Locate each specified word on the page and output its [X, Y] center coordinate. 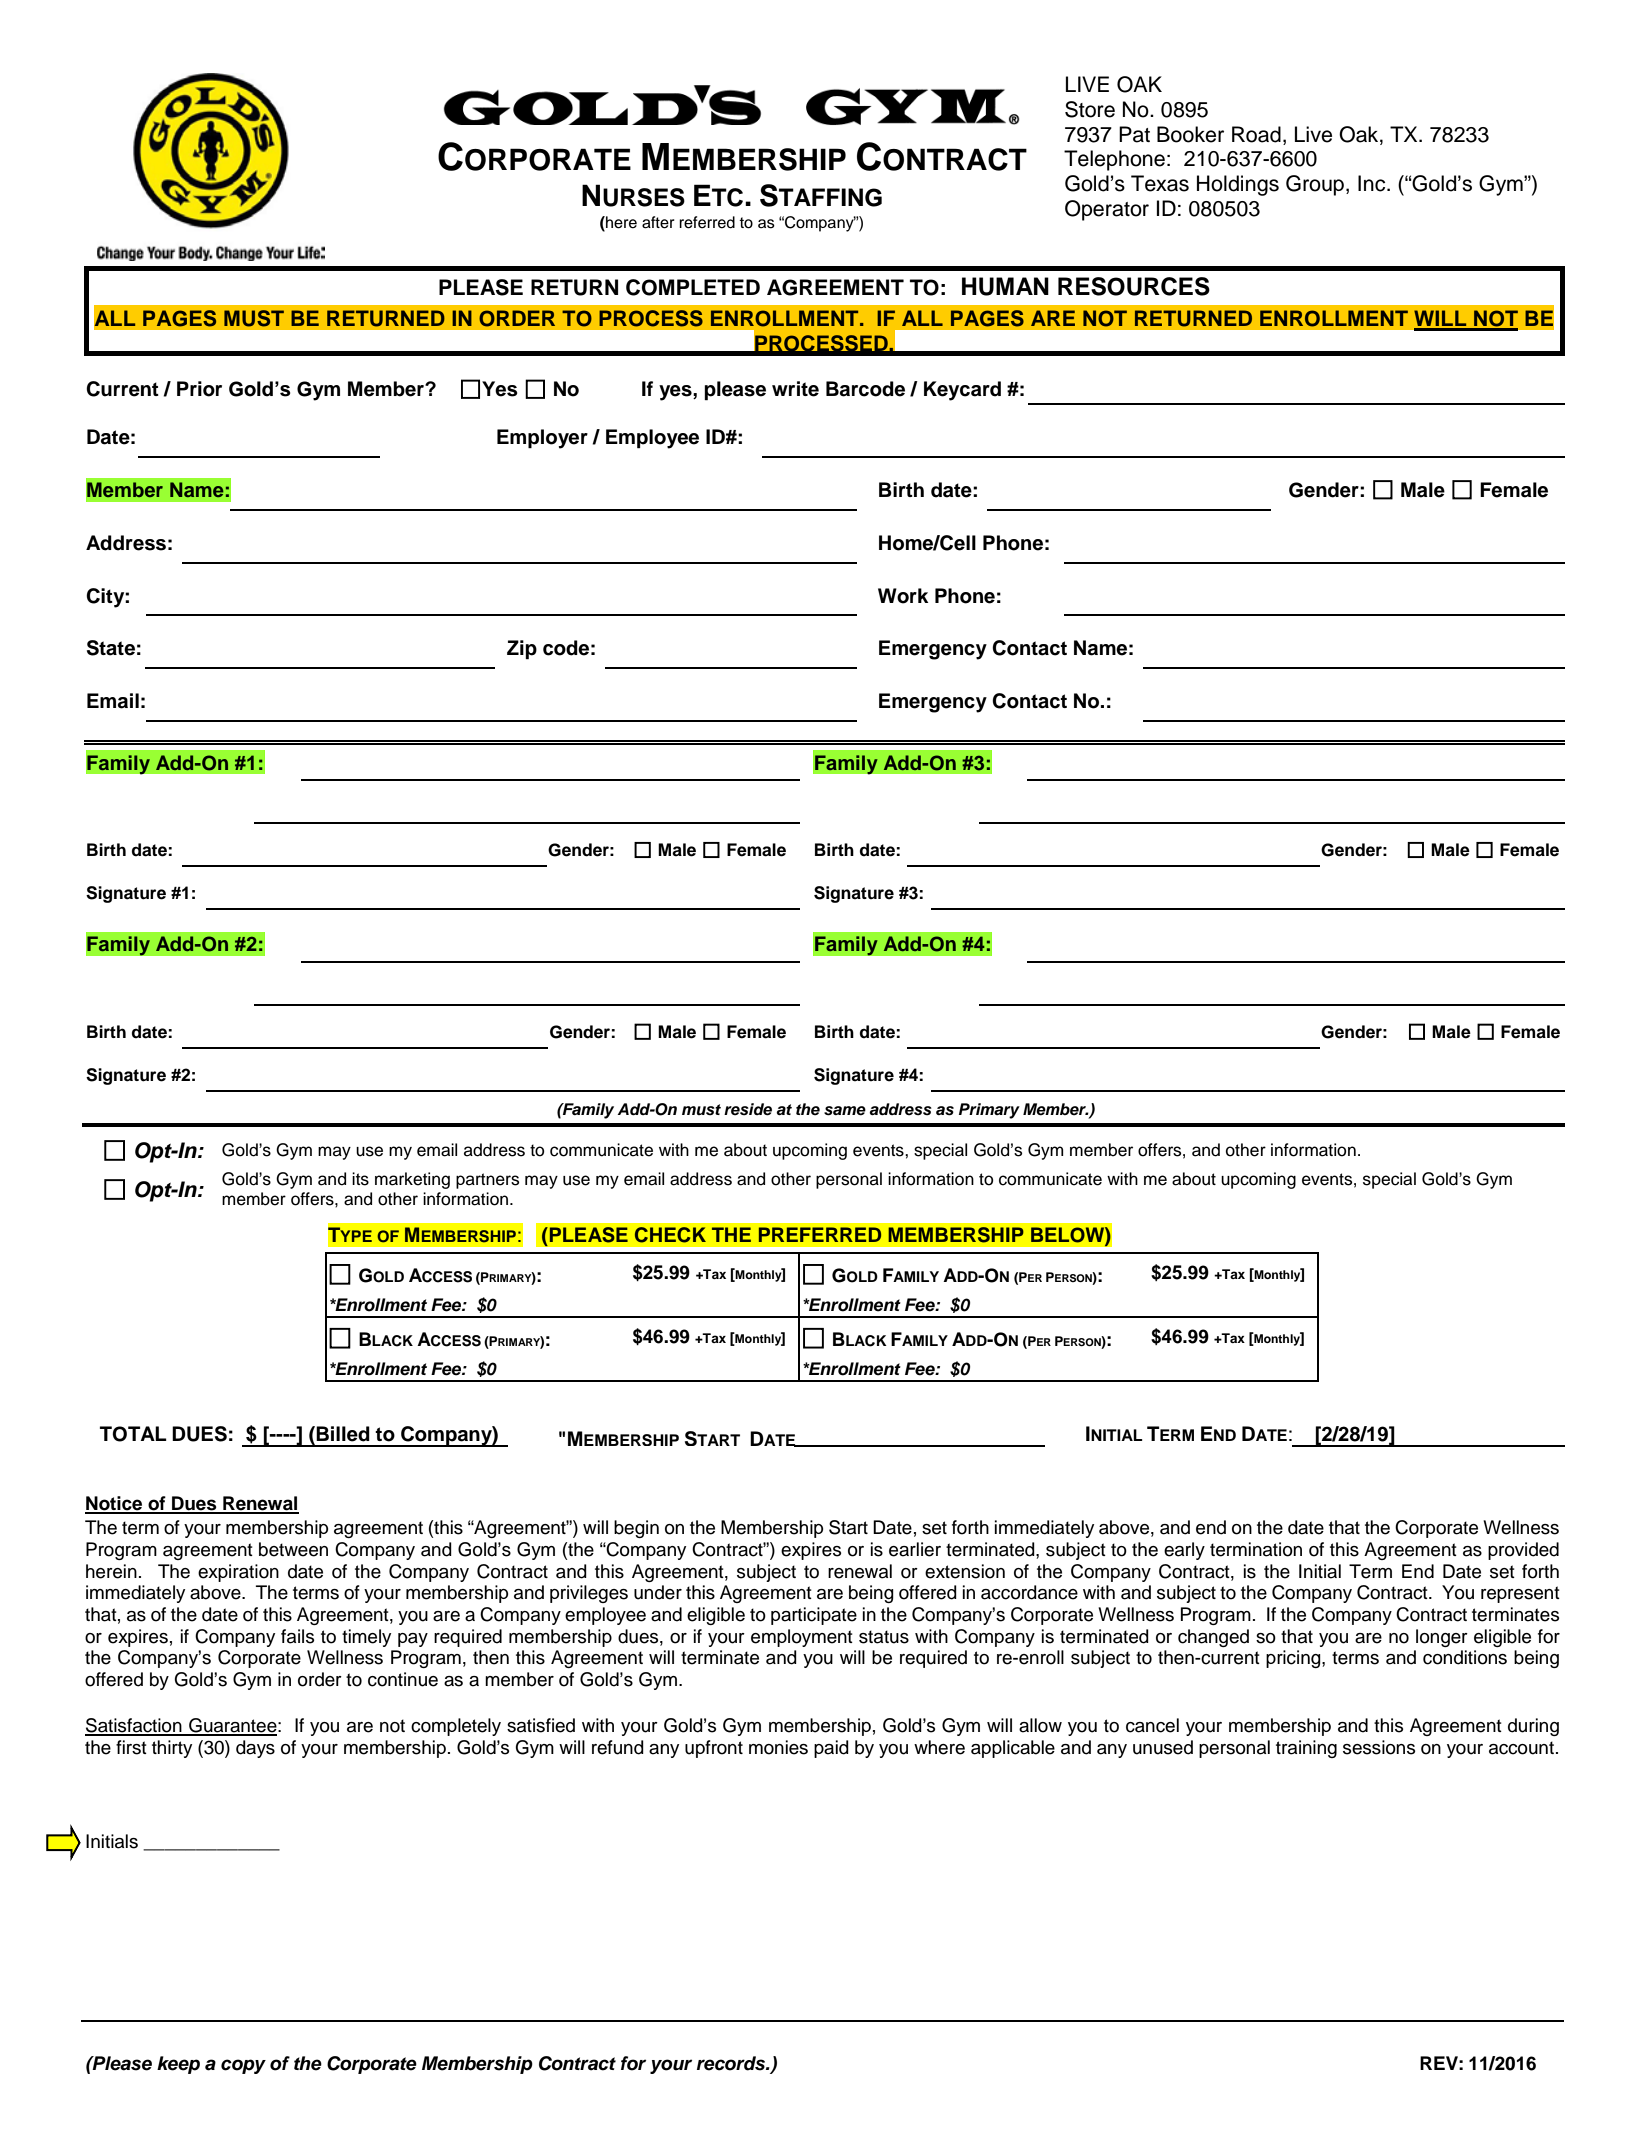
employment [802, 1638]
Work [903, 596]
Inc [1373, 183]
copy [243, 2066]
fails [297, 1636]
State [111, 648]
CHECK [670, 1235]
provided [1523, 1551]
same [845, 1111]
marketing [412, 1180]
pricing [1294, 1659]
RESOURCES [1134, 286]
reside [748, 1109]
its [360, 1179]
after [658, 222]
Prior [199, 389]
